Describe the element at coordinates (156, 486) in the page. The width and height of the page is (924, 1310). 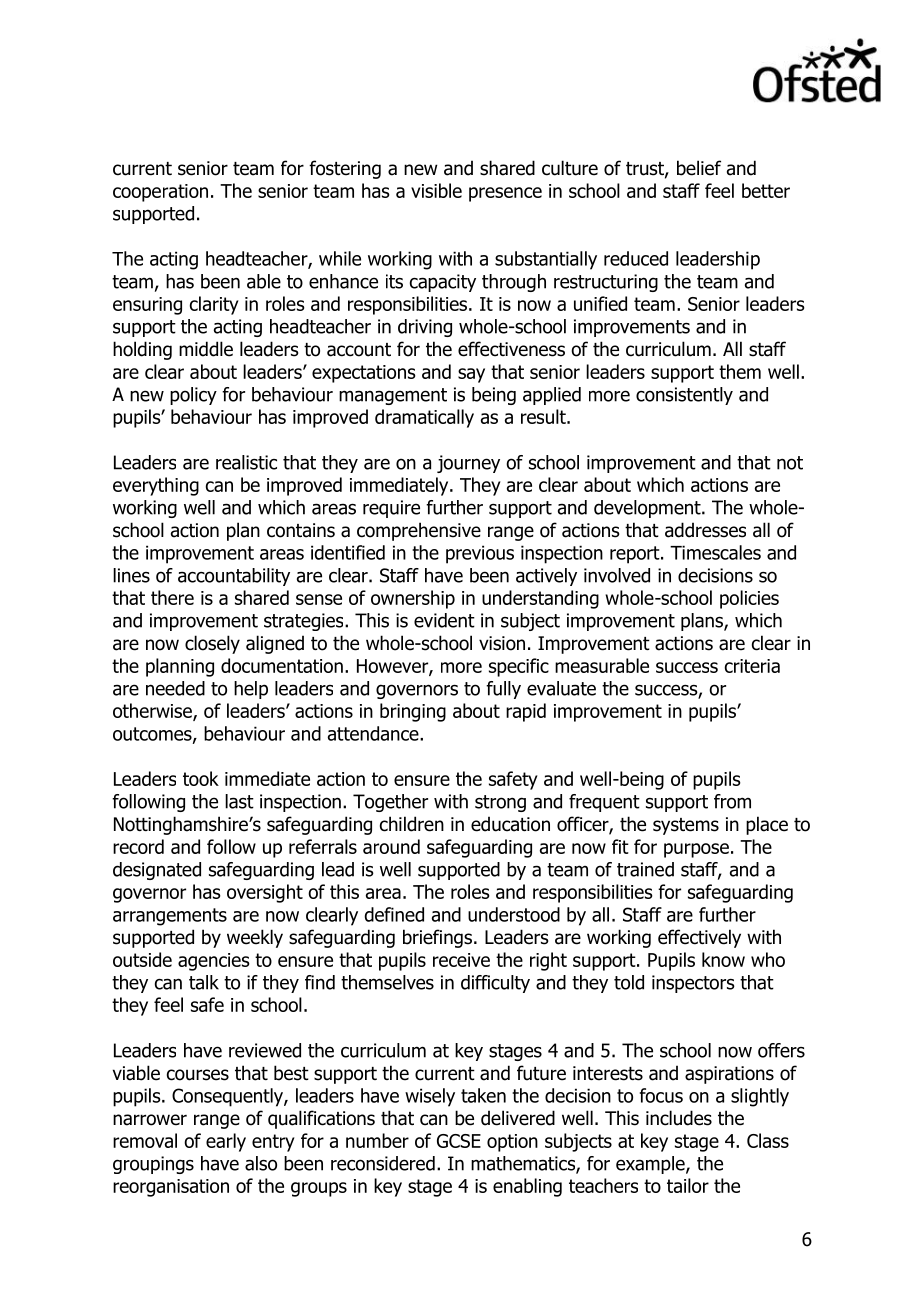
I see `everything` at that location.
